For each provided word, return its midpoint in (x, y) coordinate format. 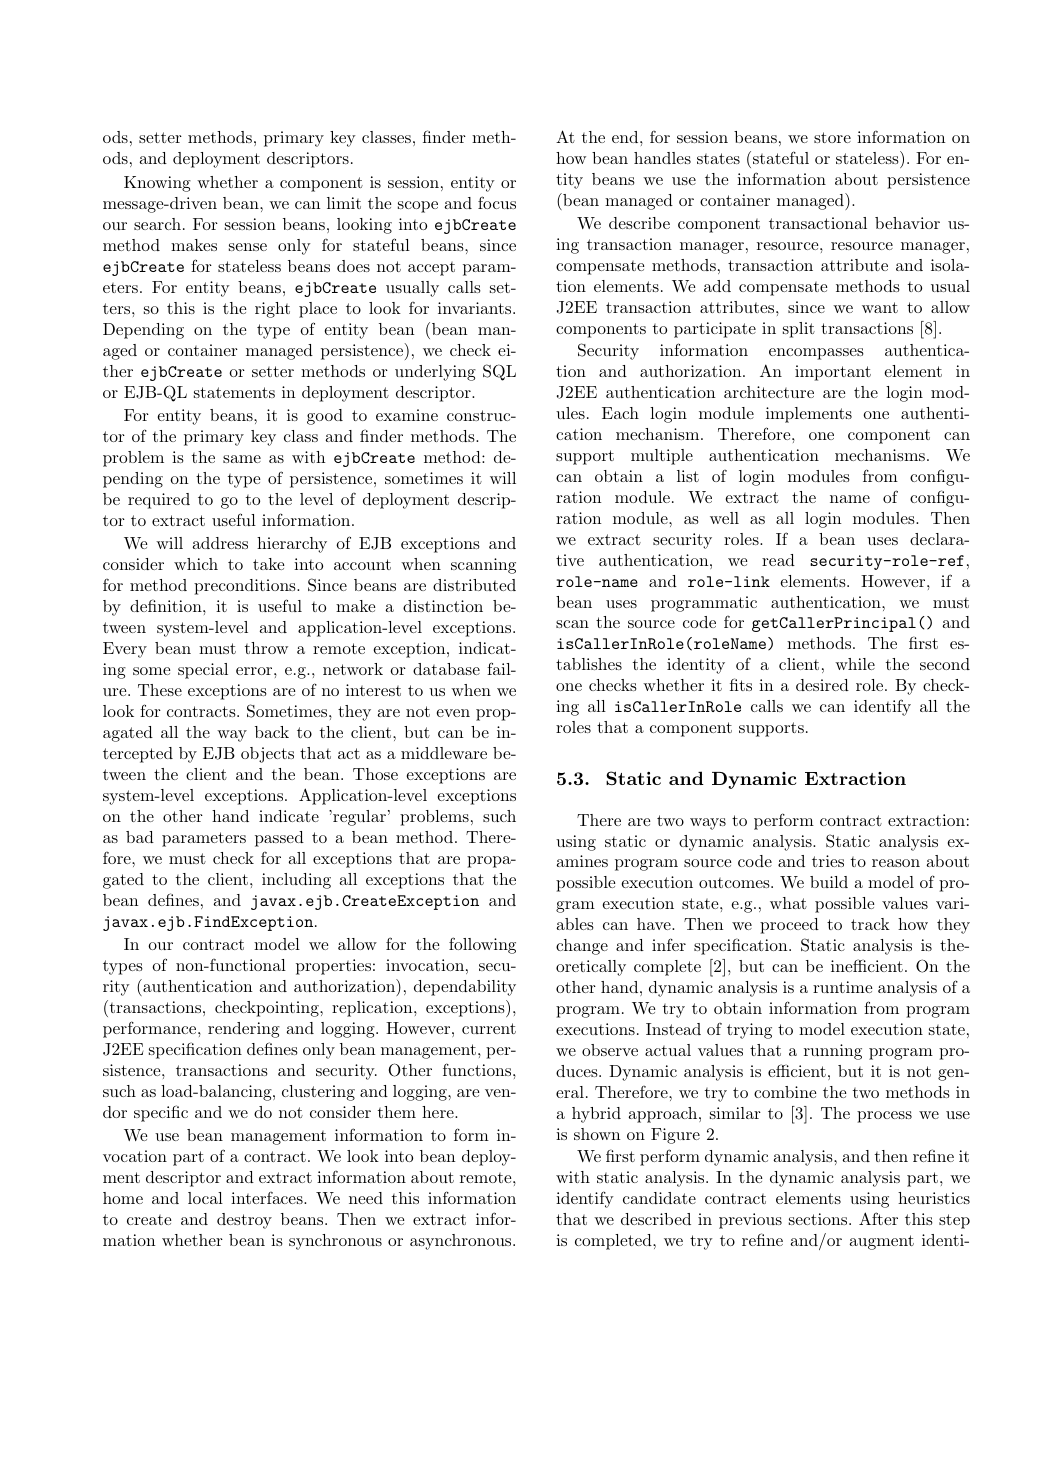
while (855, 664)
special (203, 671)
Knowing (157, 184)
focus (497, 202)
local (205, 1198)
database (446, 669)
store (832, 137)
